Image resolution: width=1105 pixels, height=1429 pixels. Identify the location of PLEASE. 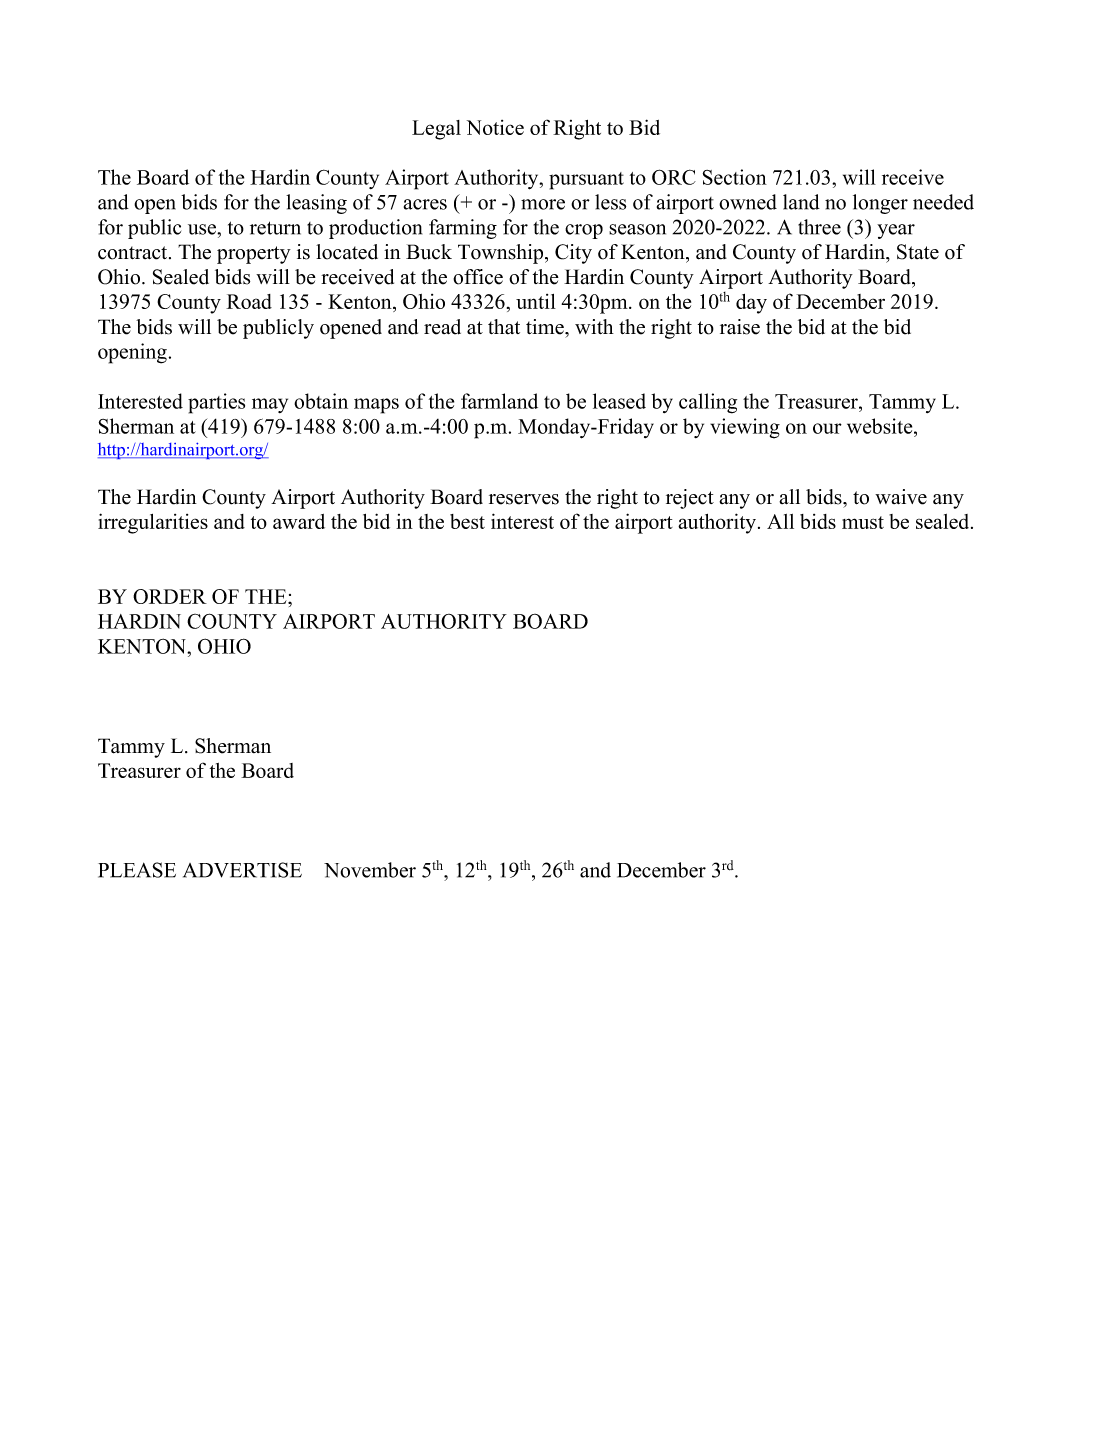
(137, 870).
